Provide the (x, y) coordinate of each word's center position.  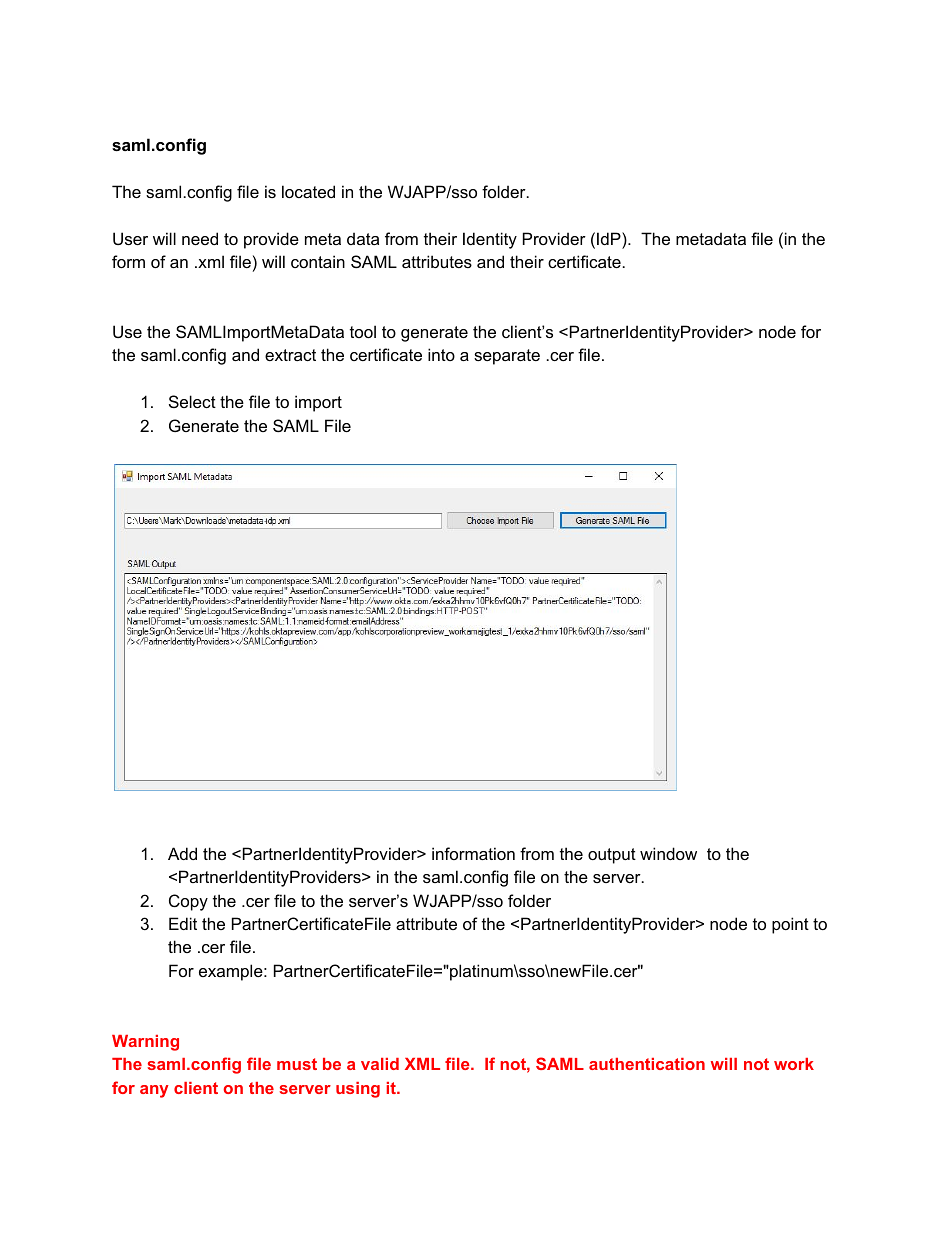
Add (182, 853)
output (612, 856)
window (668, 853)
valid (380, 1064)
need (200, 238)
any (154, 1091)
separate (507, 357)
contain (318, 261)
